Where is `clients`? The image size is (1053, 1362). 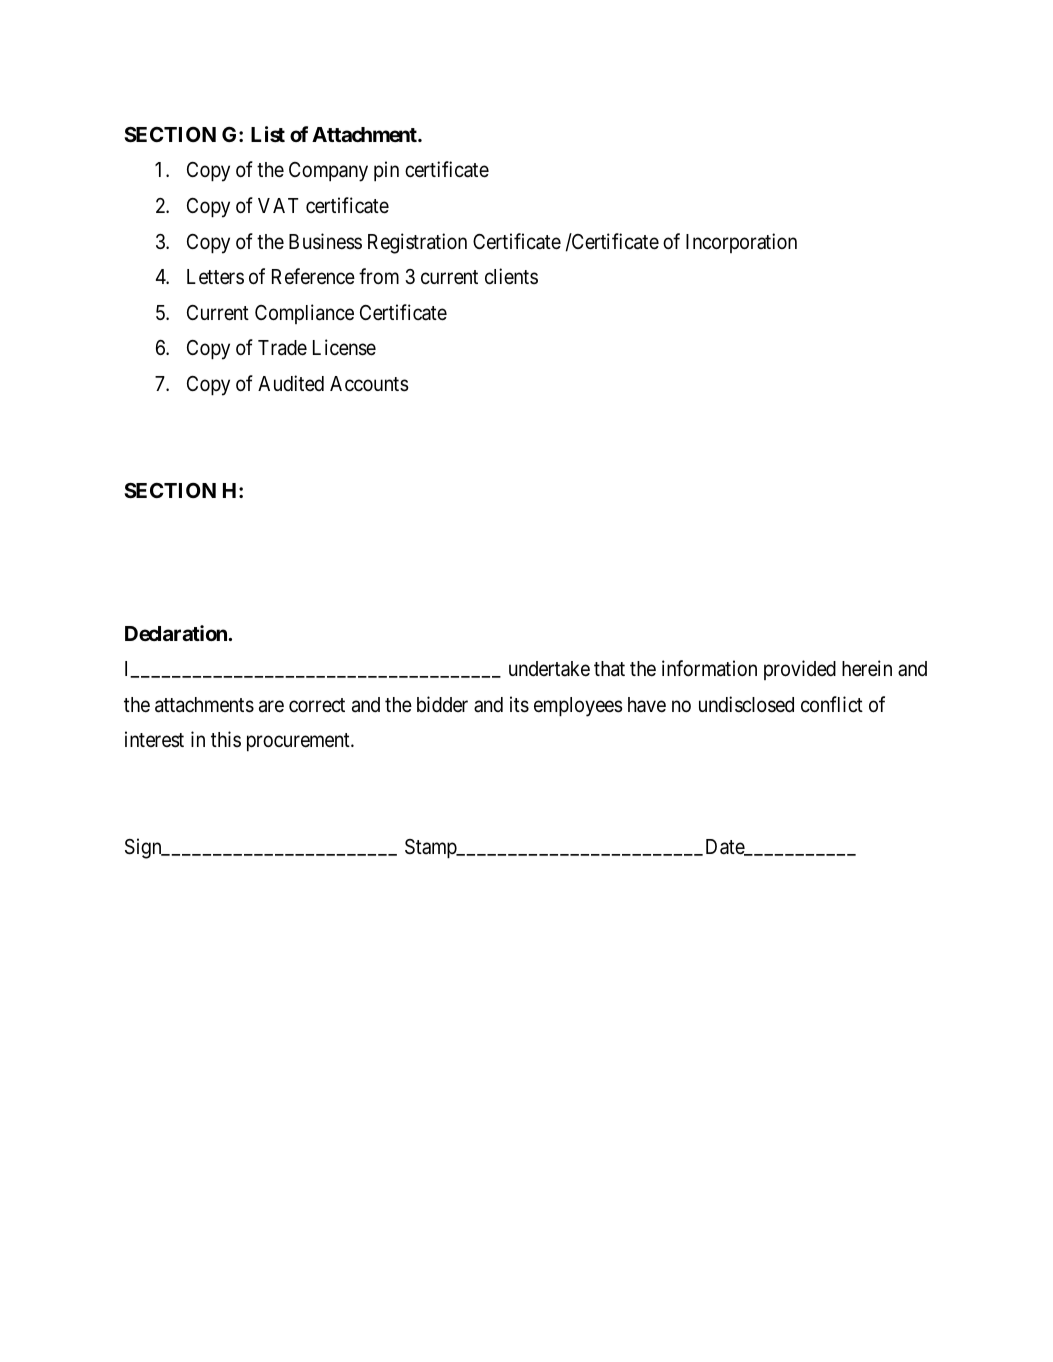
clients is located at coordinates (511, 276).
